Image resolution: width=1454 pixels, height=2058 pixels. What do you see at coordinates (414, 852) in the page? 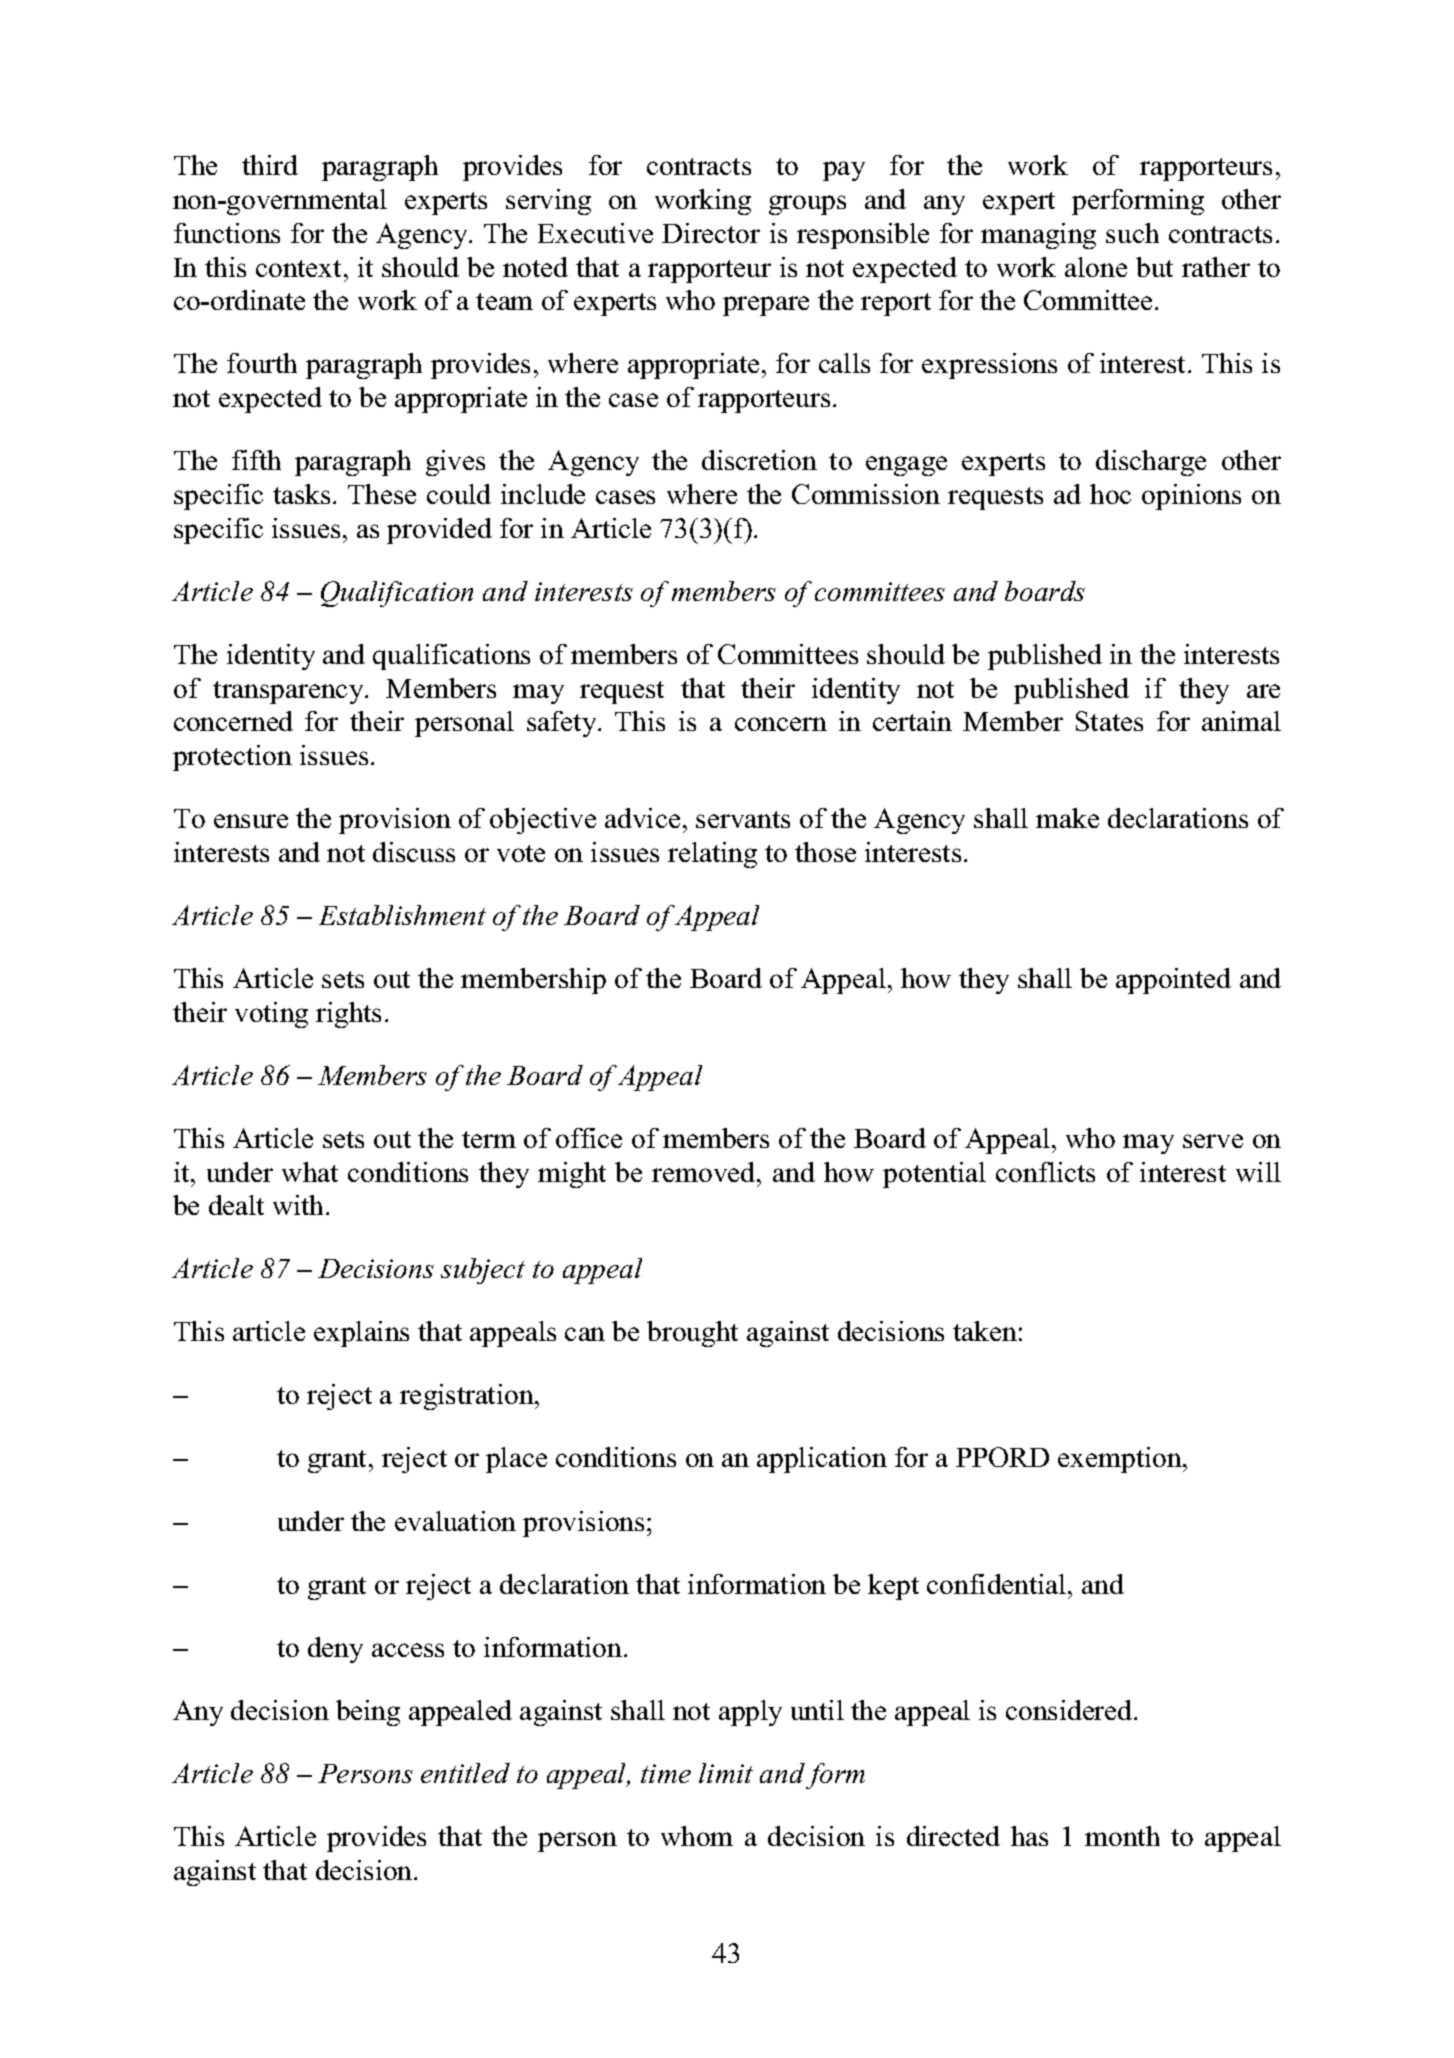
I see `discuss` at bounding box center [414, 852].
